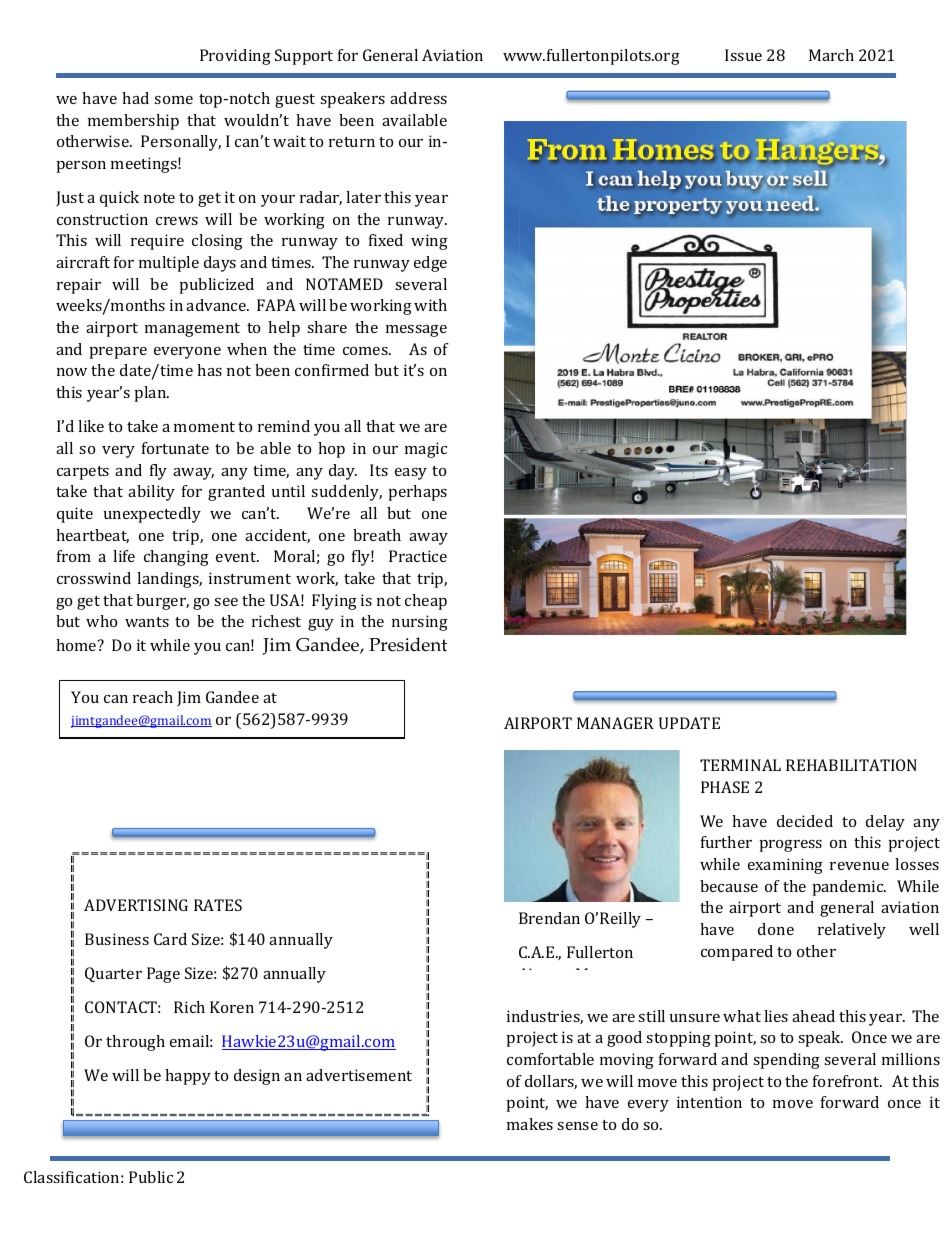 Image resolution: width=952 pixels, height=1233 pixels. I want to click on March, so click(831, 55).
